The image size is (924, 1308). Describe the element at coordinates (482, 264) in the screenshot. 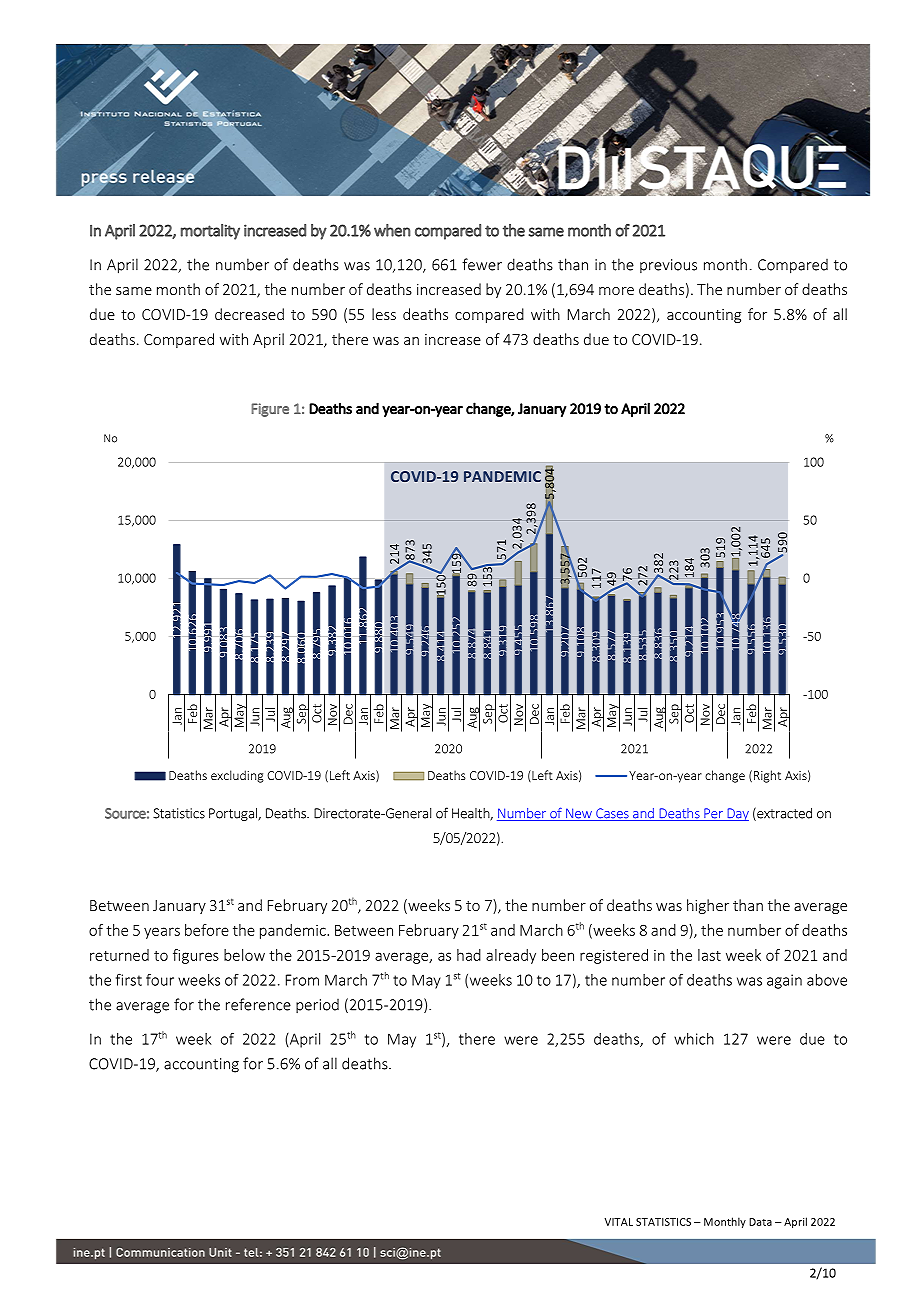

I see `fewer` at that location.
